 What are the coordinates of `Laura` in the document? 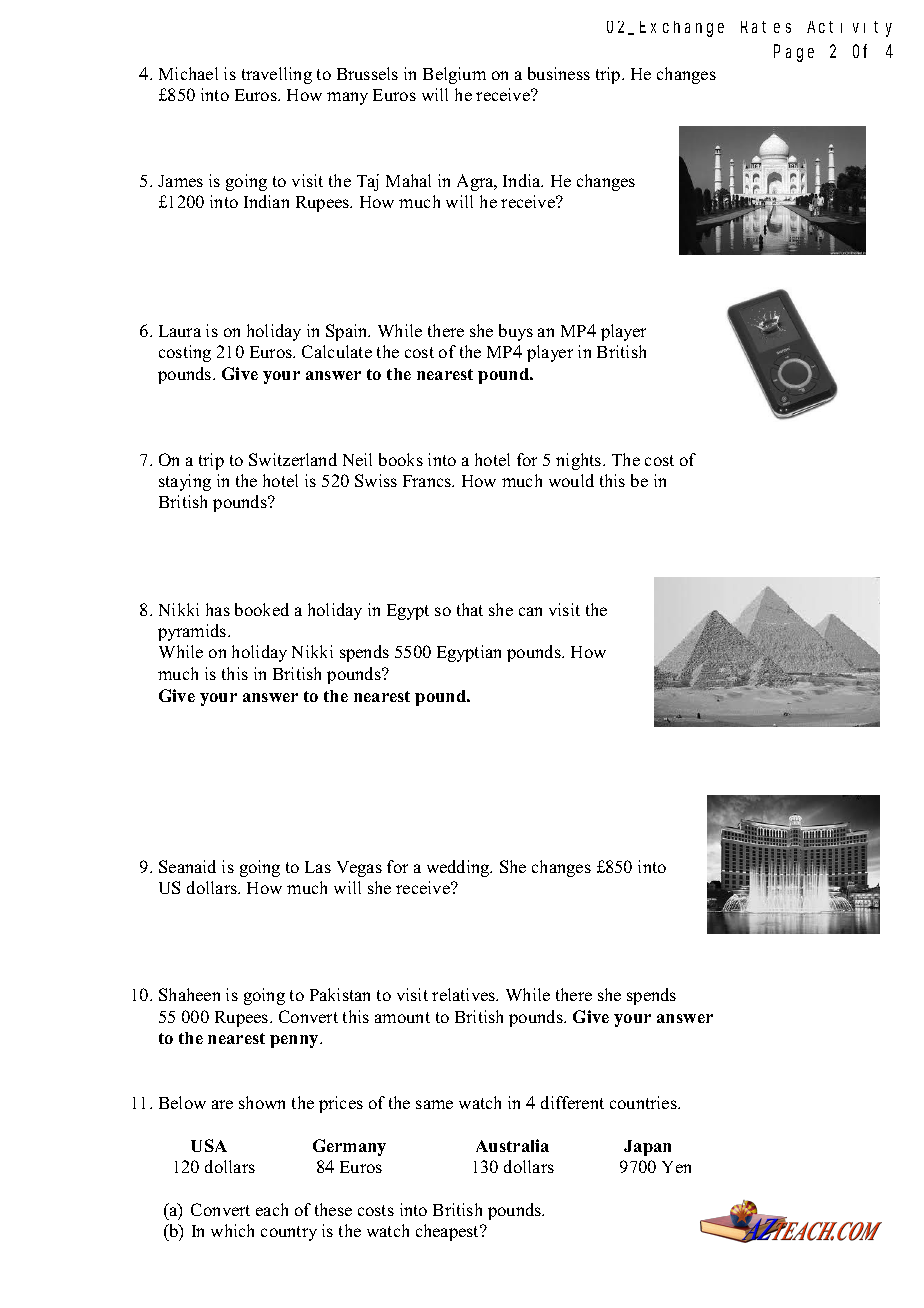 It's located at (180, 331).
